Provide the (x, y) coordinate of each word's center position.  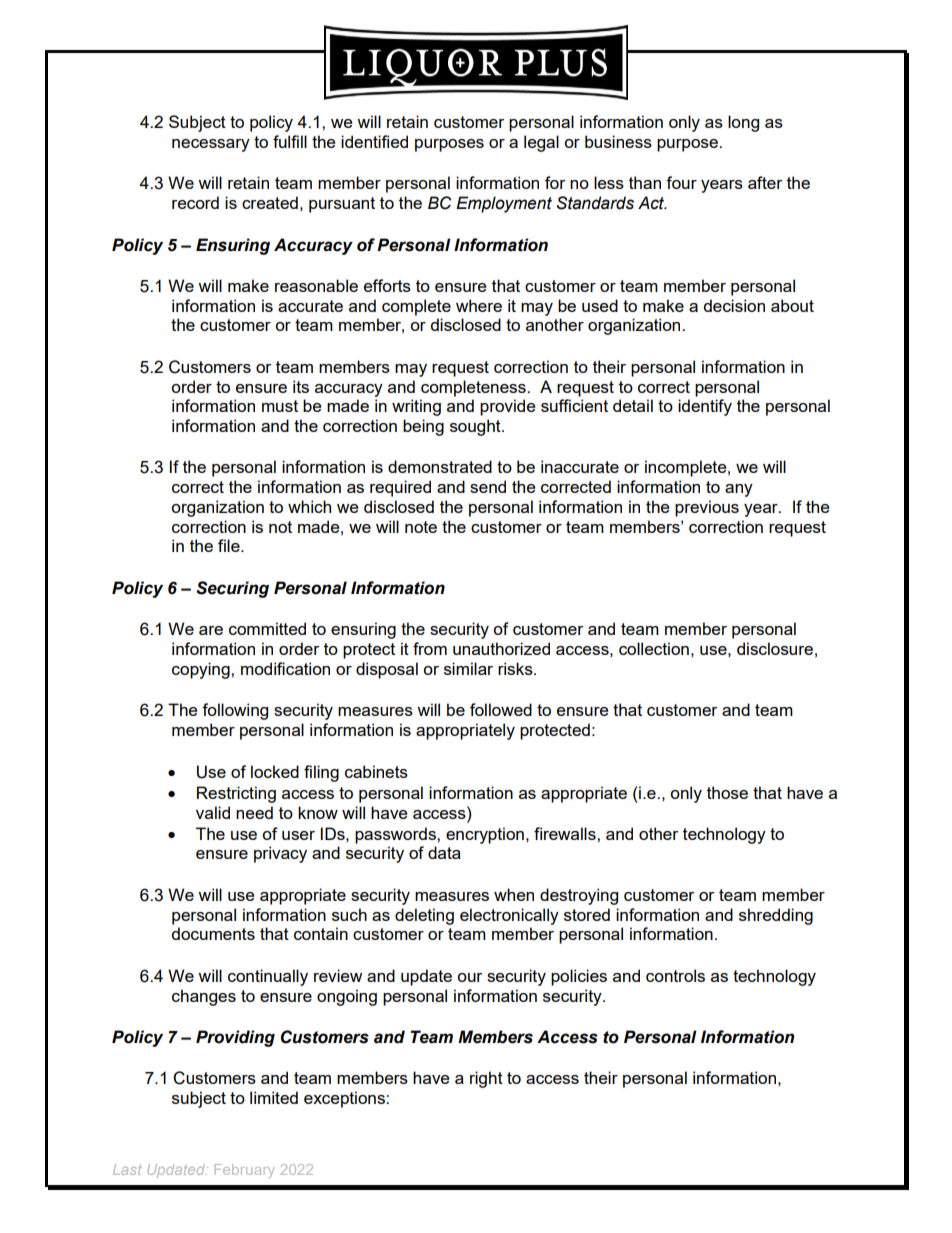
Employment (504, 204)
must (280, 406)
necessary (211, 145)
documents (213, 933)
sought (476, 427)
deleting (424, 916)
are (211, 630)
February (244, 1171)
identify (705, 407)
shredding (776, 916)
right (486, 1079)
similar (468, 668)
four (681, 182)
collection (654, 648)
